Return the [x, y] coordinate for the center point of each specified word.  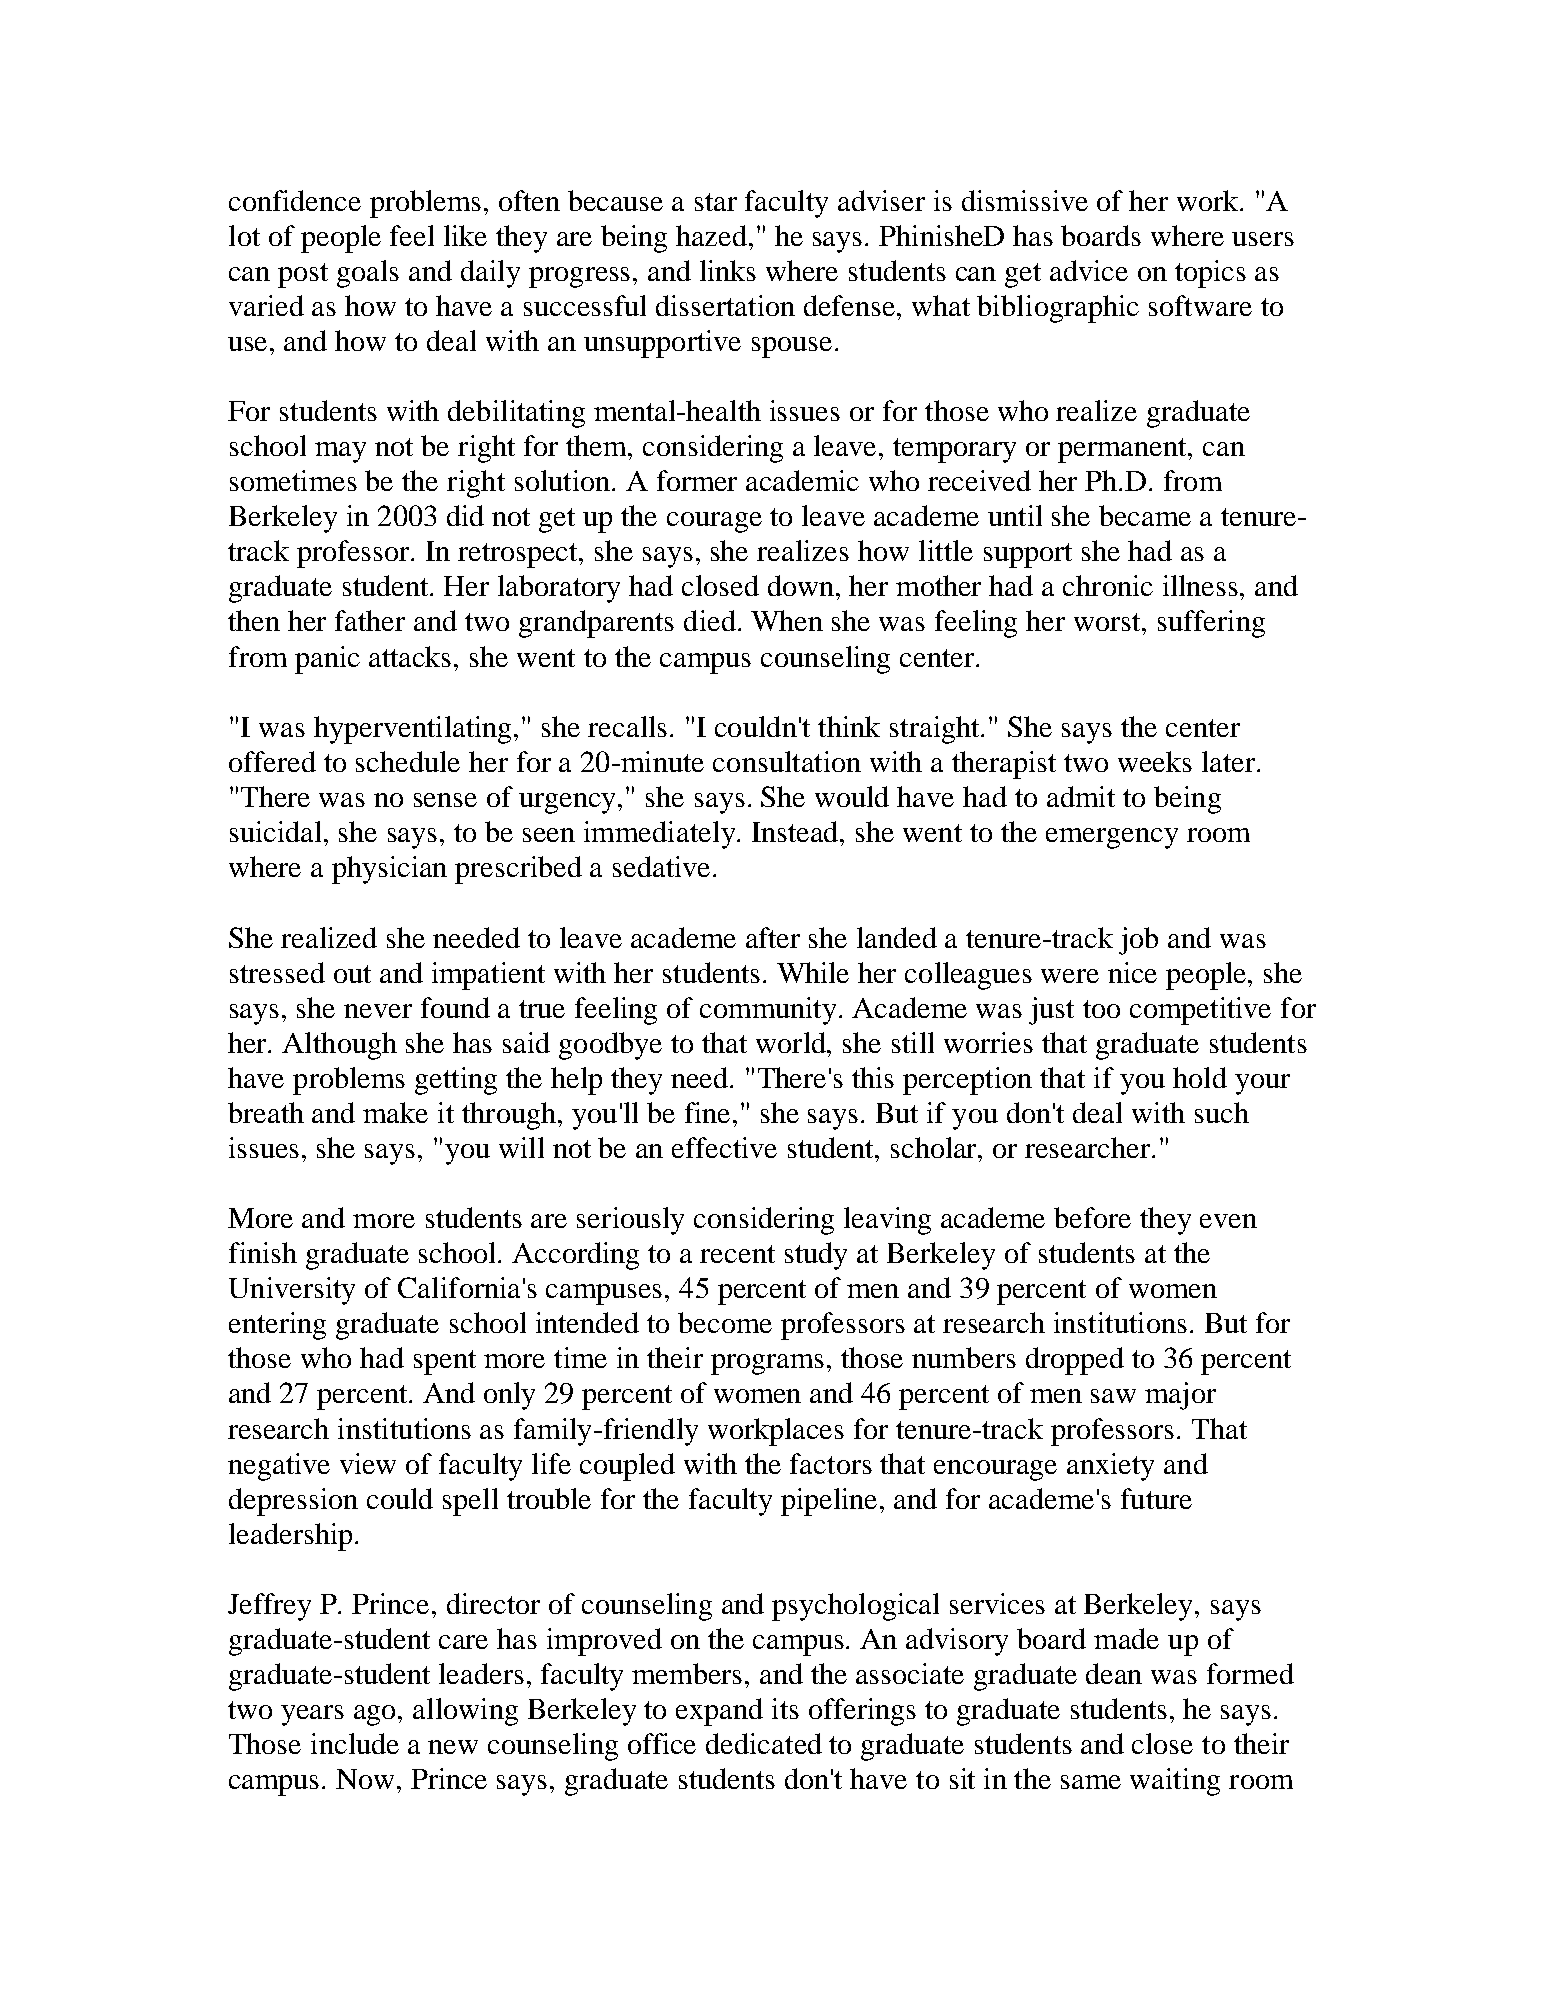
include [355, 1743]
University [292, 1291]
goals [368, 274]
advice [1089, 270]
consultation [787, 761]
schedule [408, 761]
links [728, 270]
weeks [1155, 761]
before [1092, 1217]
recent [737, 1254]
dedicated [764, 1743]
